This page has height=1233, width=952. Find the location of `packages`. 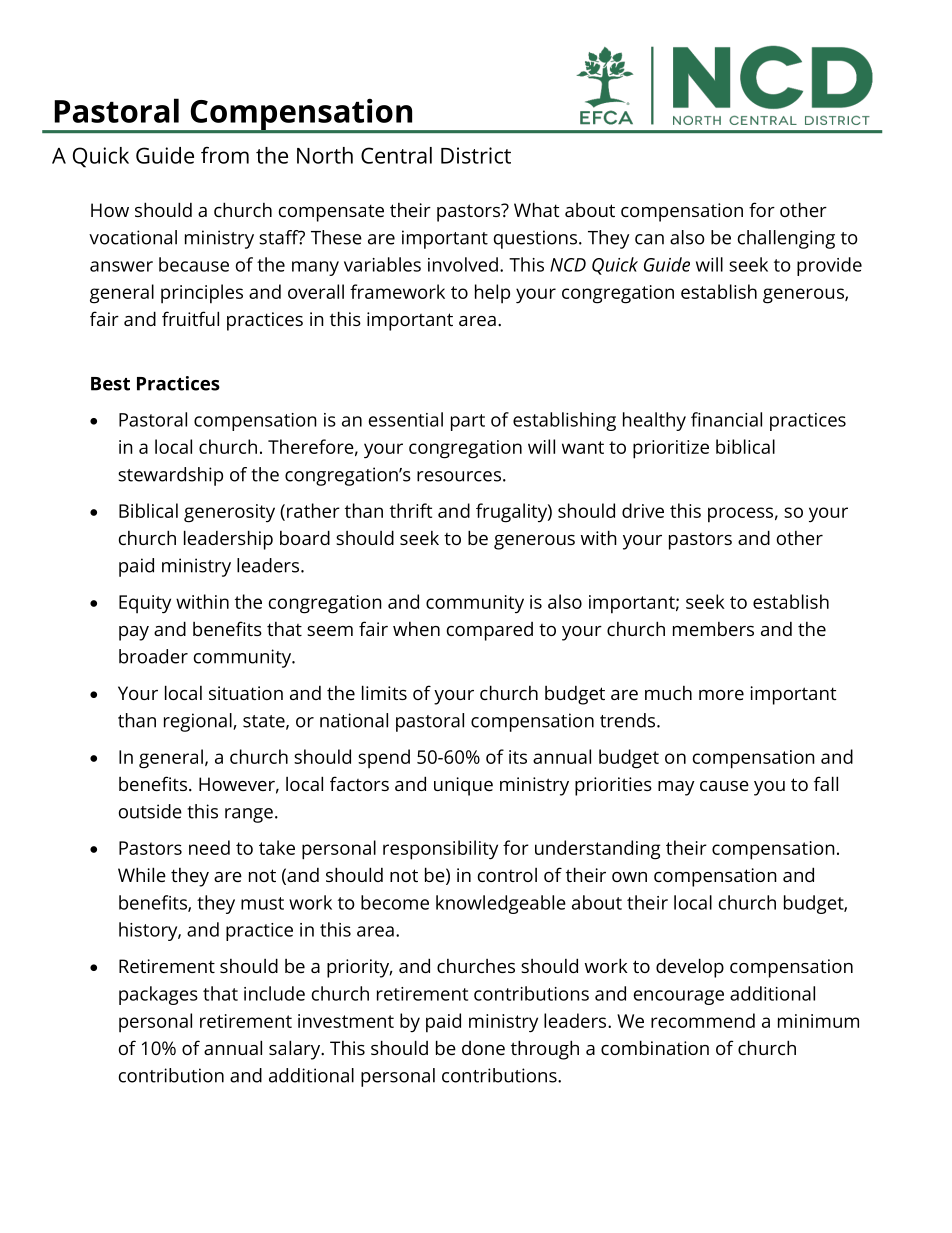

packages is located at coordinates (158, 995).
